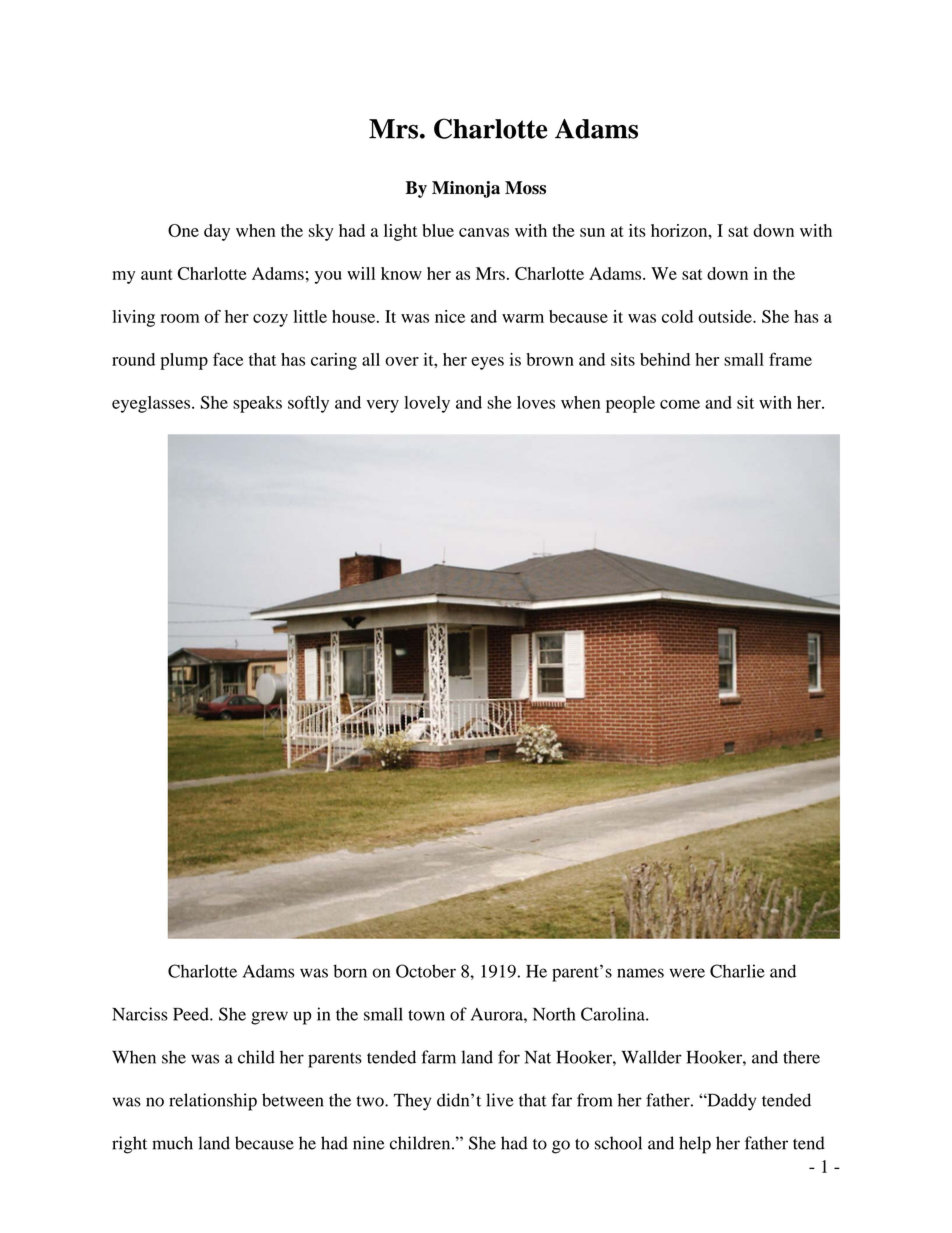 This image has width=952, height=1233. What do you see at coordinates (427, 404) in the image?
I see `lovely` at bounding box center [427, 404].
